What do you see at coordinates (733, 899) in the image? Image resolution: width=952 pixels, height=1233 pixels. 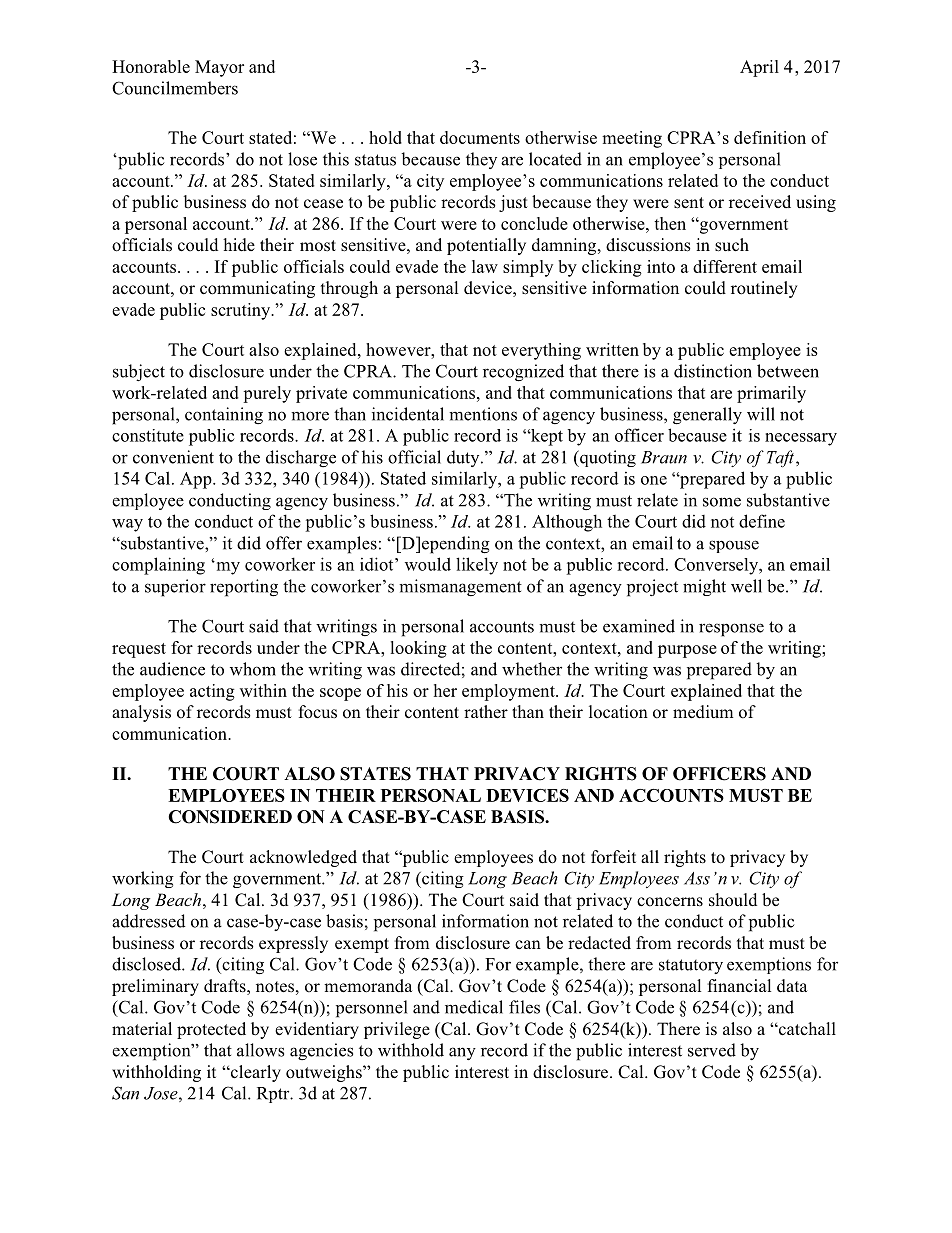 I see `should` at bounding box center [733, 899].
